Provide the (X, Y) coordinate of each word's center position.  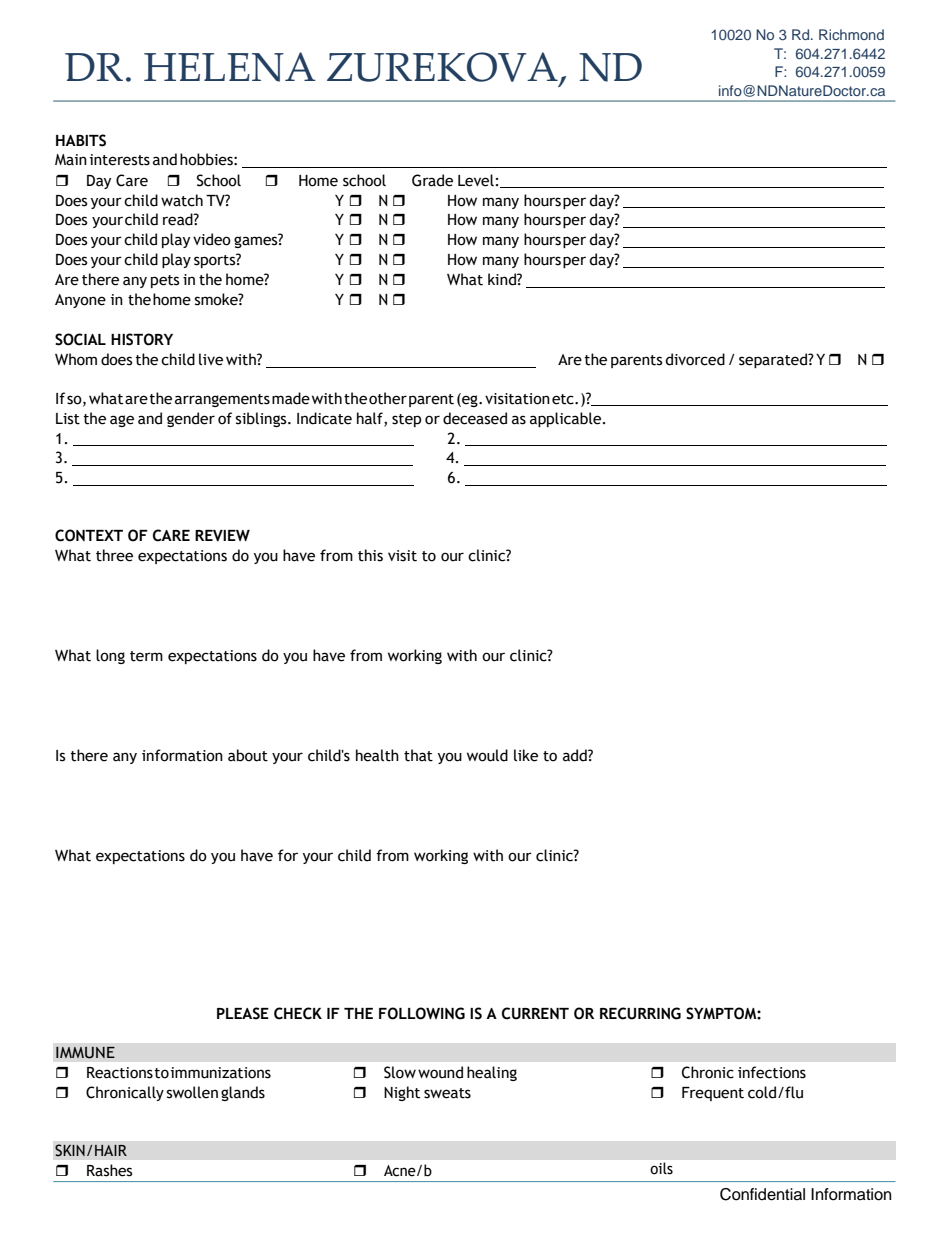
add (576, 755)
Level (476, 180)
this (370, 555)
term (146, 656)
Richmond (851, 34)
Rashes (109, 1170)
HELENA (230, 67)
